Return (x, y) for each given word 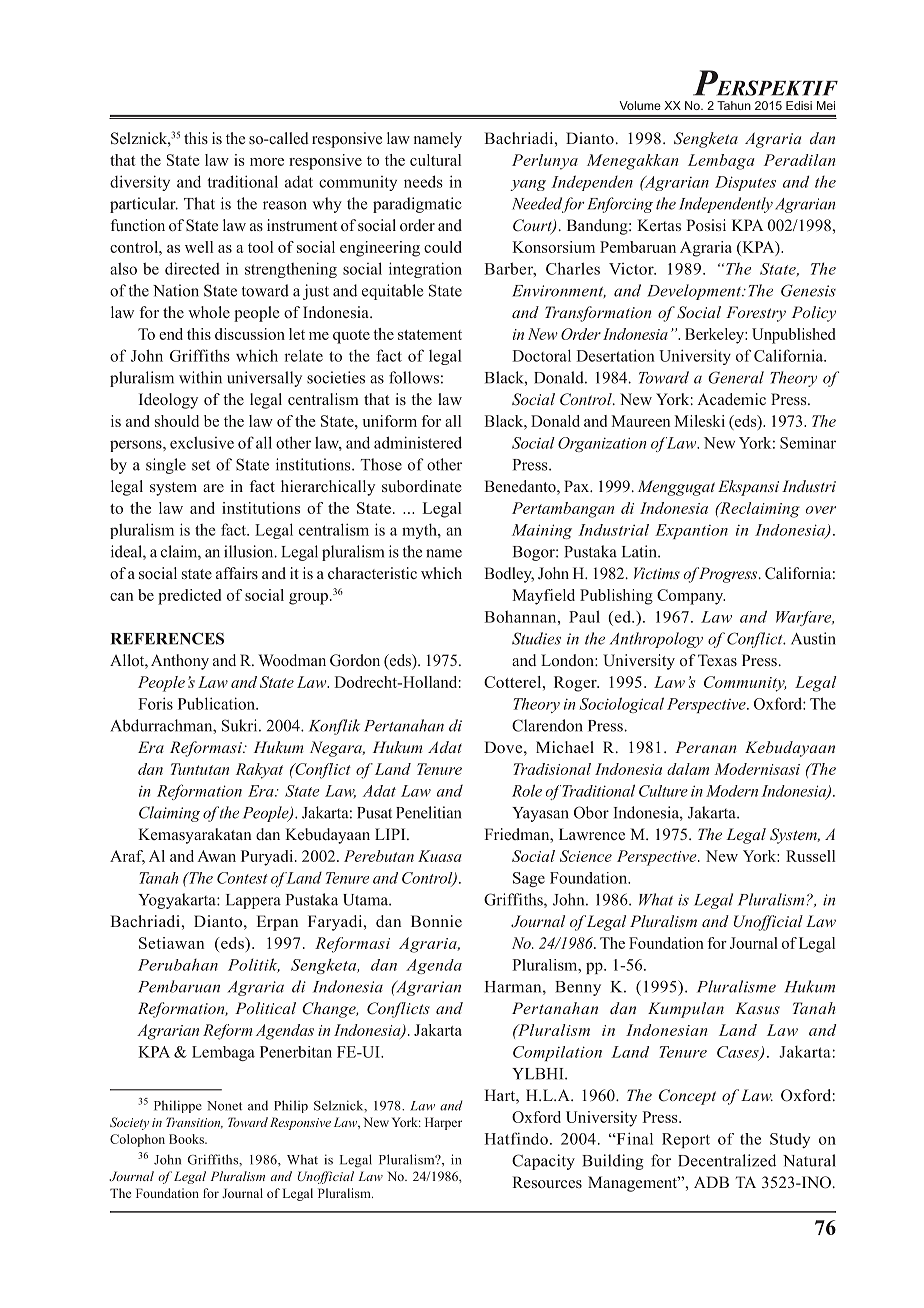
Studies (536, 638)
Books (187, 1139)
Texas (717, 660)
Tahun (734, 105)
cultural (435, 160)
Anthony (180, 662)
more (267, 162)
